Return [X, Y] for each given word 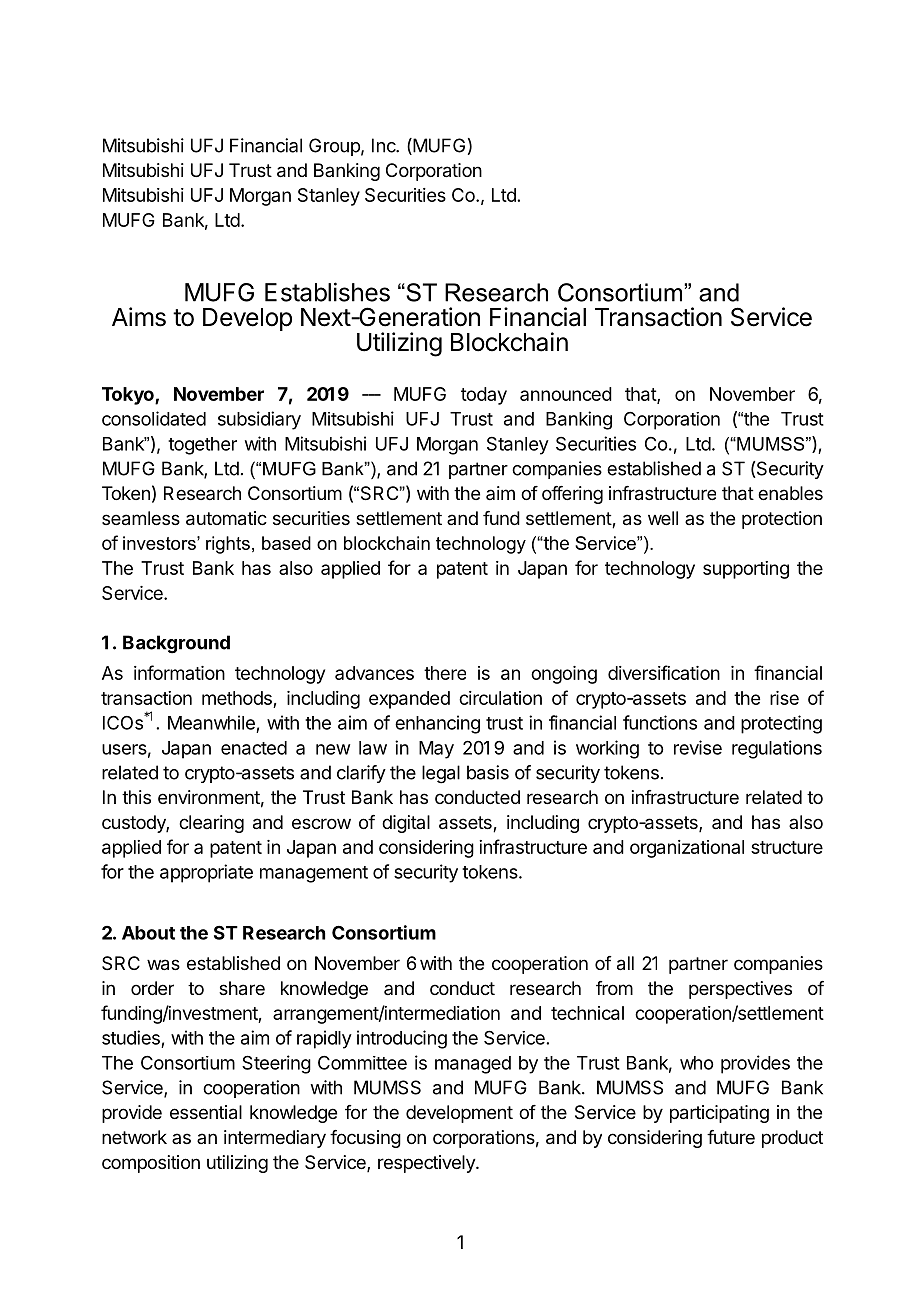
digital [406, 824]
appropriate [206, 873]
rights [228, 545]
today [484, 396]
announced [566, 394]
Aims [139, 317]
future [731, 1137]
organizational [687, 849]
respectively [427, 1164]
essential [206, 1112]
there [445, 673]
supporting [746, 570]
